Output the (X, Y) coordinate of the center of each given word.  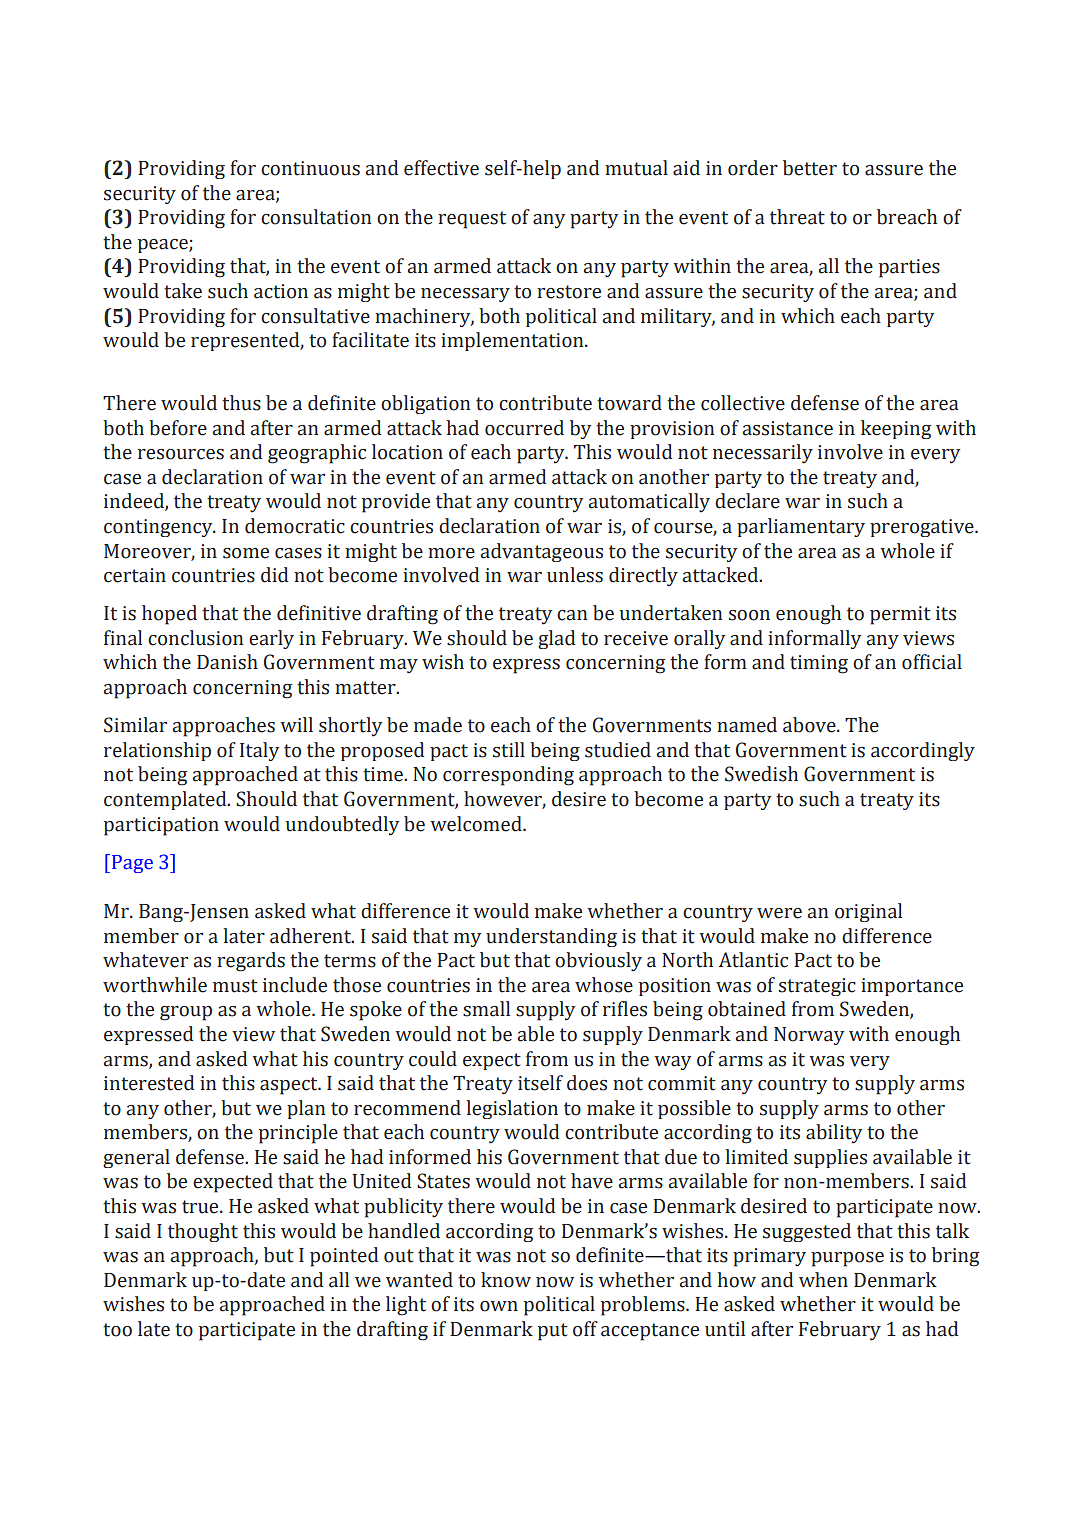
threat (797, 217)
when (823, 1280)
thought (203, 1232)
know (506, 1280)
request (472, 220)
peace (164, 246)
